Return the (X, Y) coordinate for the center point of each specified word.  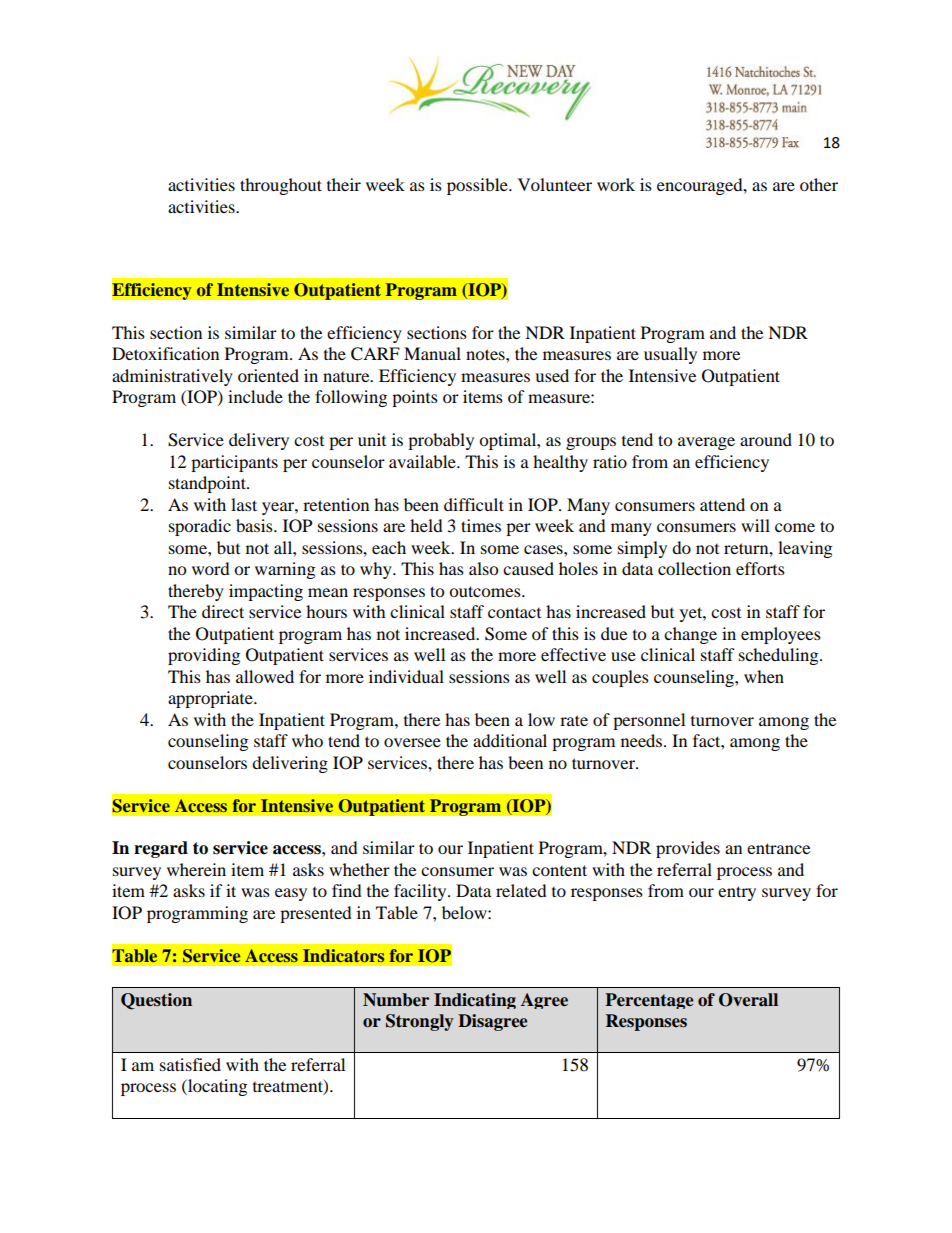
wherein (196, 869)
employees (781, 635)
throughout (281, 186)
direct (223, 611)
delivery (259, 441)
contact (514, 612)
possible (478, 186)
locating (216, 1087)
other (819, 184)
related (521, 890)
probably (441, 441)
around (766, 439)
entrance (778, 848)
